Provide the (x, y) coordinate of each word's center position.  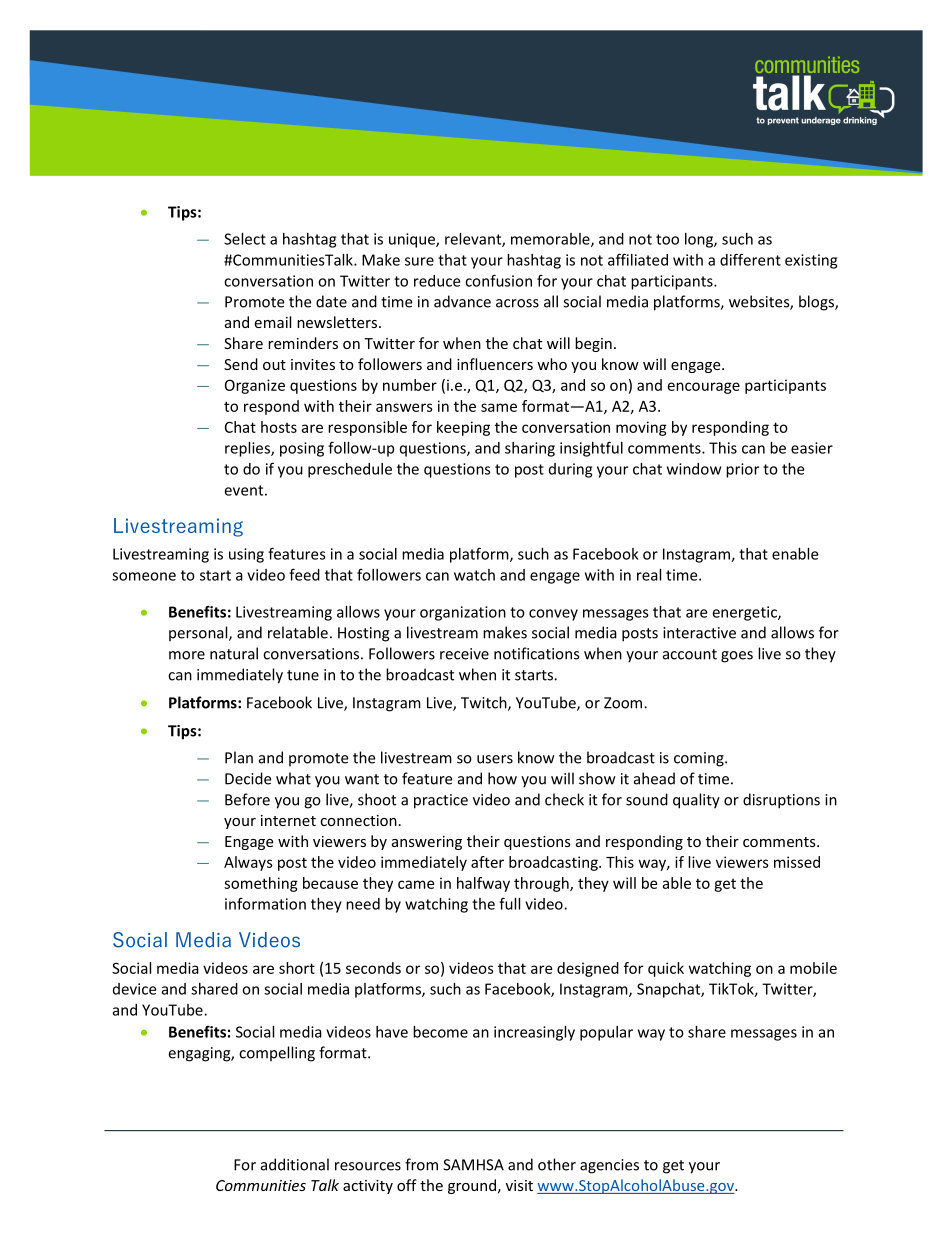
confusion (498, 280)
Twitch (485, 703)
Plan (239, 757)
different (750, 259)
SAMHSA (473, 1165)
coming (700, 759)
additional (295, 1164)
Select (245, 239)
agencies (609, 1166)
